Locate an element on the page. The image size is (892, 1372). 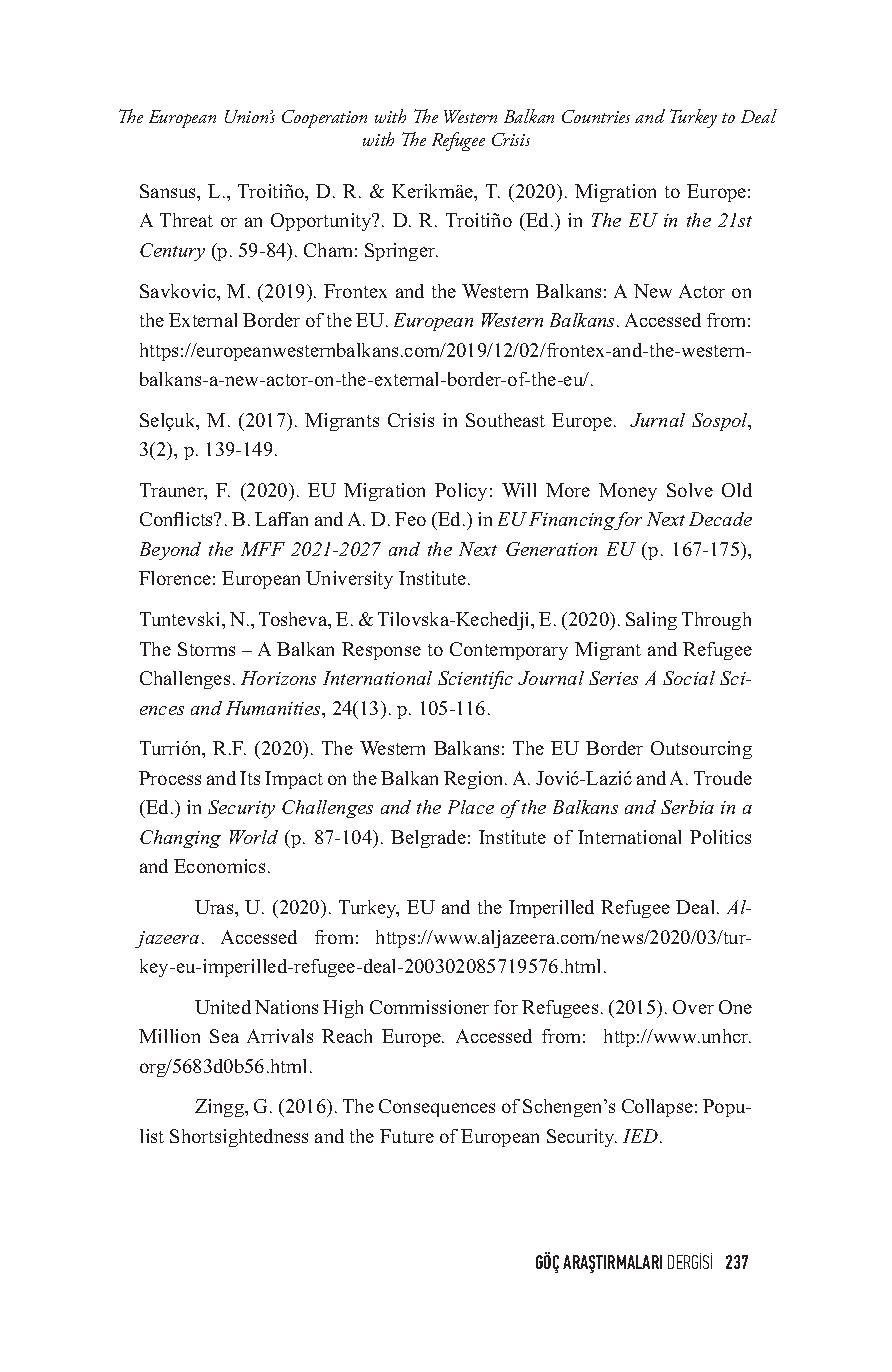
Storms is located at coordinates (206, 649).
